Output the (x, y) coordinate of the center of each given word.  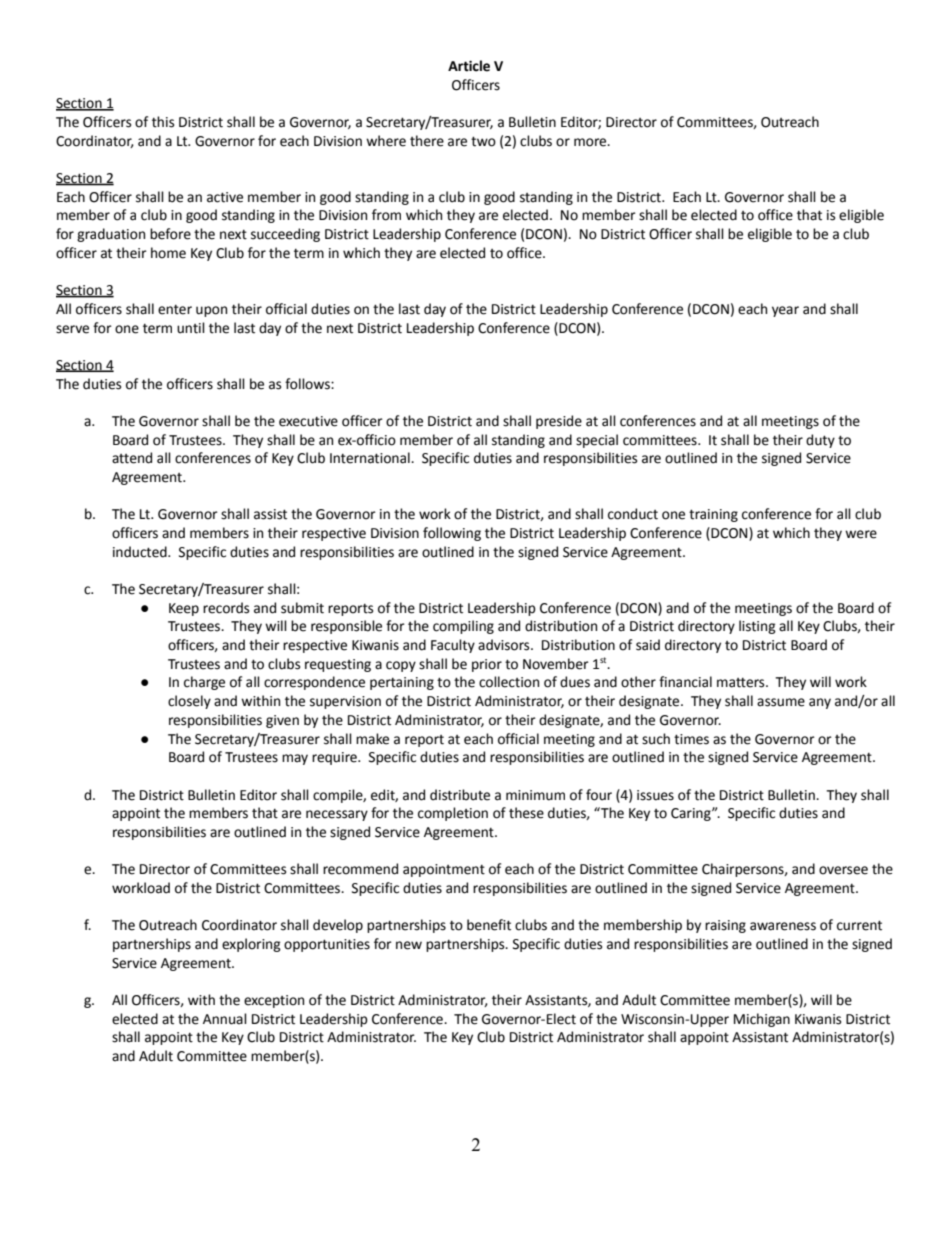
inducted (141, 552)
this (163, 122)
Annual (225, 1019)
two (483, 141)
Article (469, 66)
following (452, 534)
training (713, 515)
